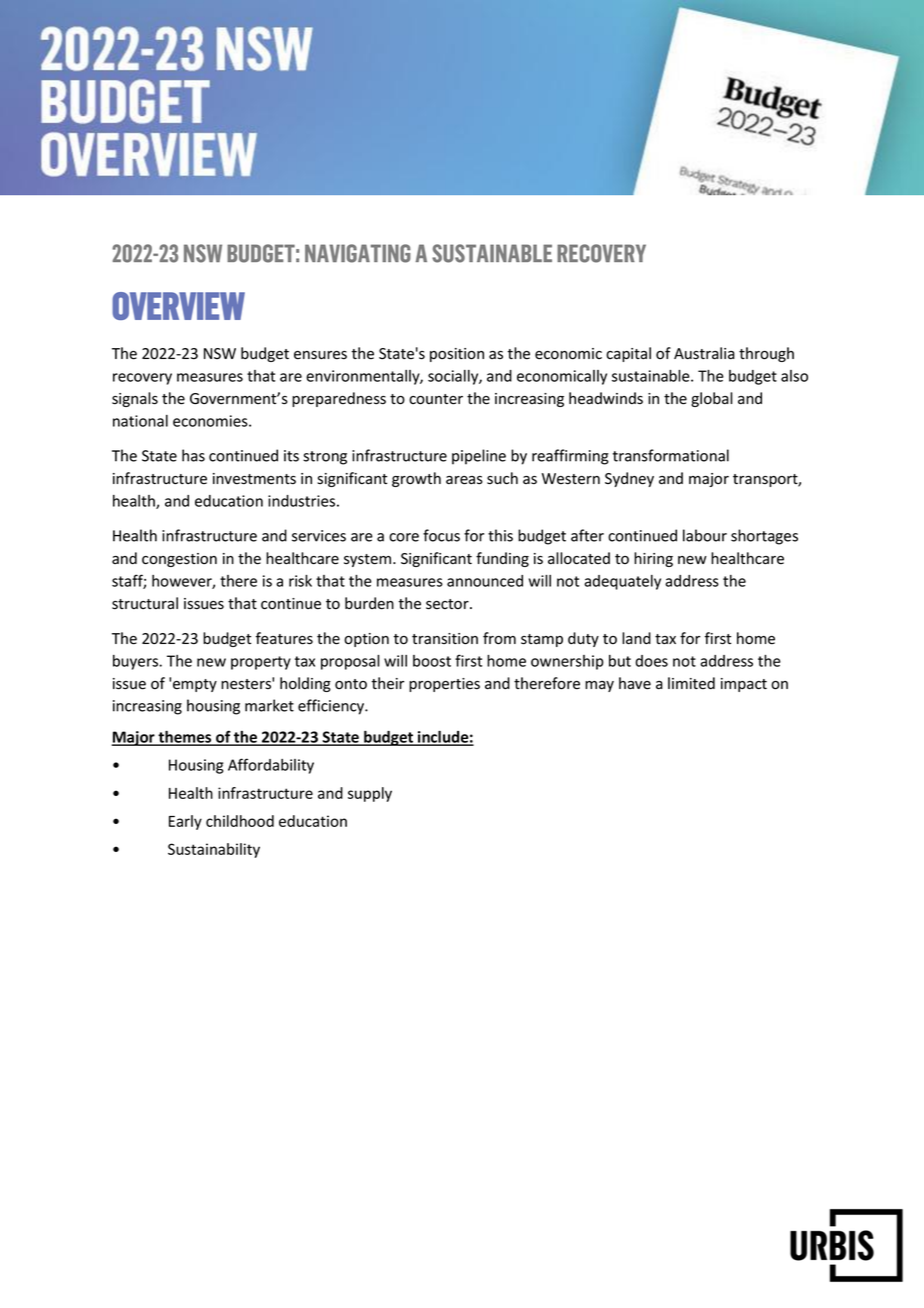 The width and height of the screenshot is (924, 1308). What do you see at coordinates (744, 685) in the screenshot?
I see `impact` at bounding box center [744, 685].
